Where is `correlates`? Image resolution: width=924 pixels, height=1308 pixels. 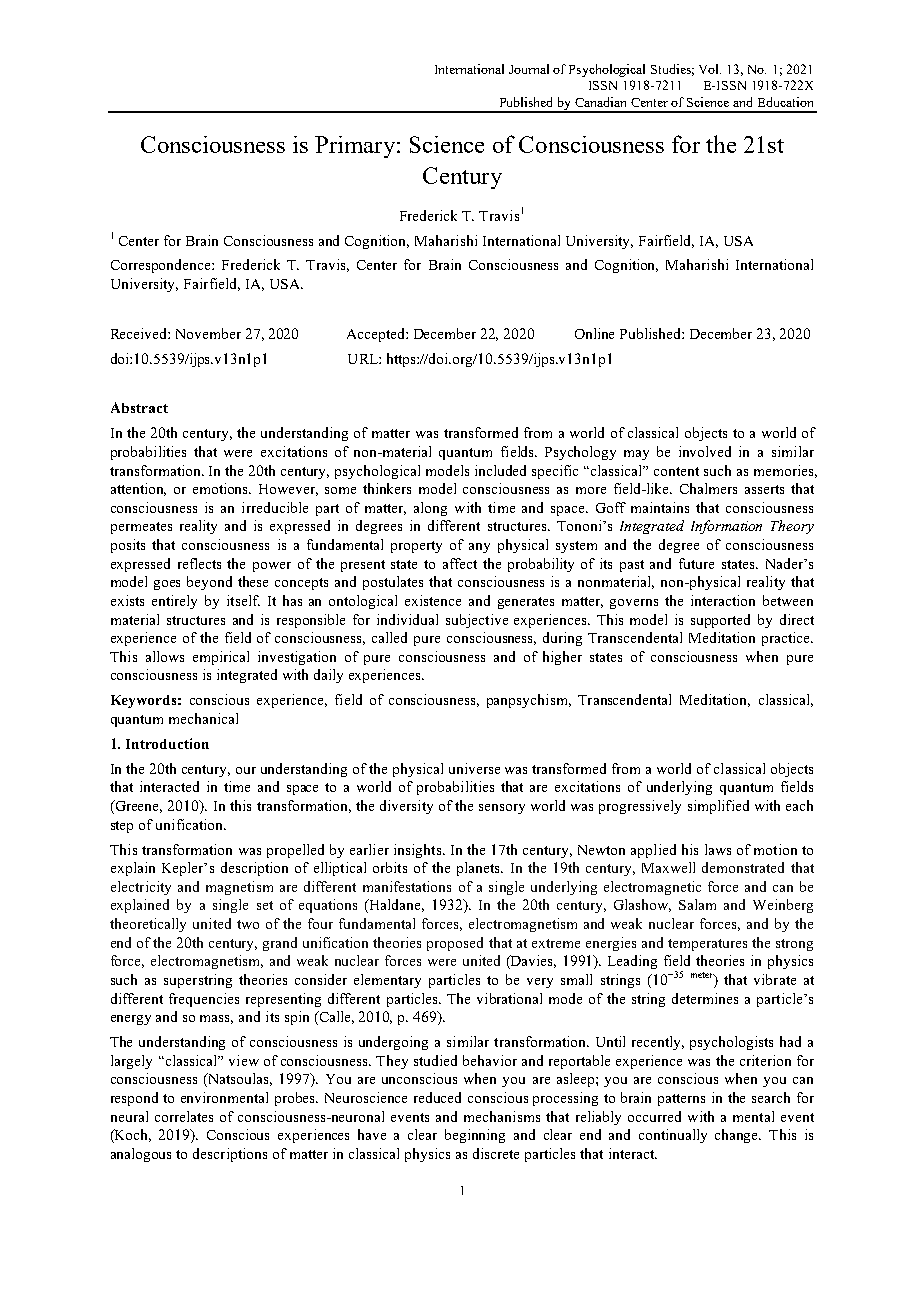 correlates is located at coordinates (184, 1116).
